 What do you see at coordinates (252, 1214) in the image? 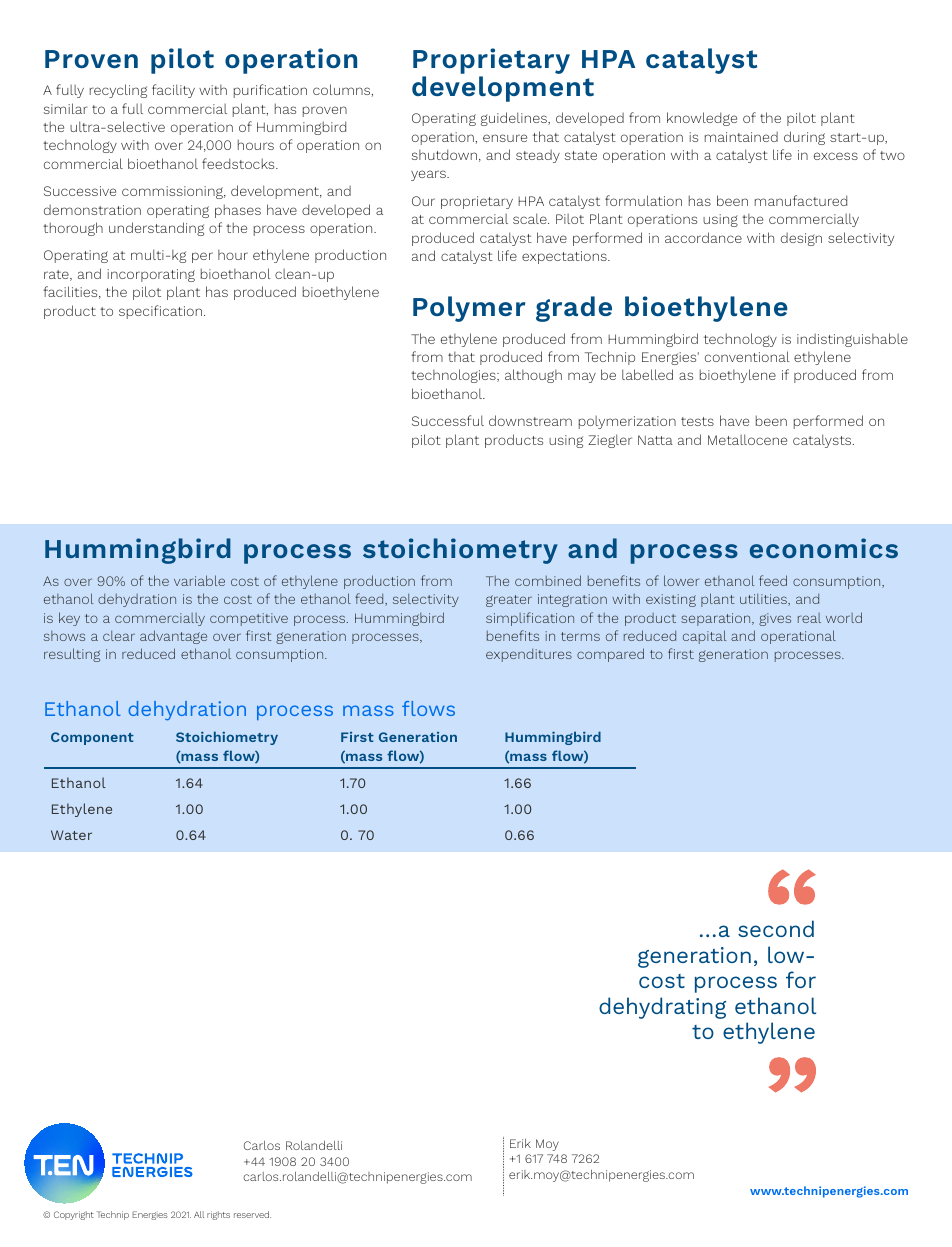
I see `reserved` at bounding box center [252, 1214].
